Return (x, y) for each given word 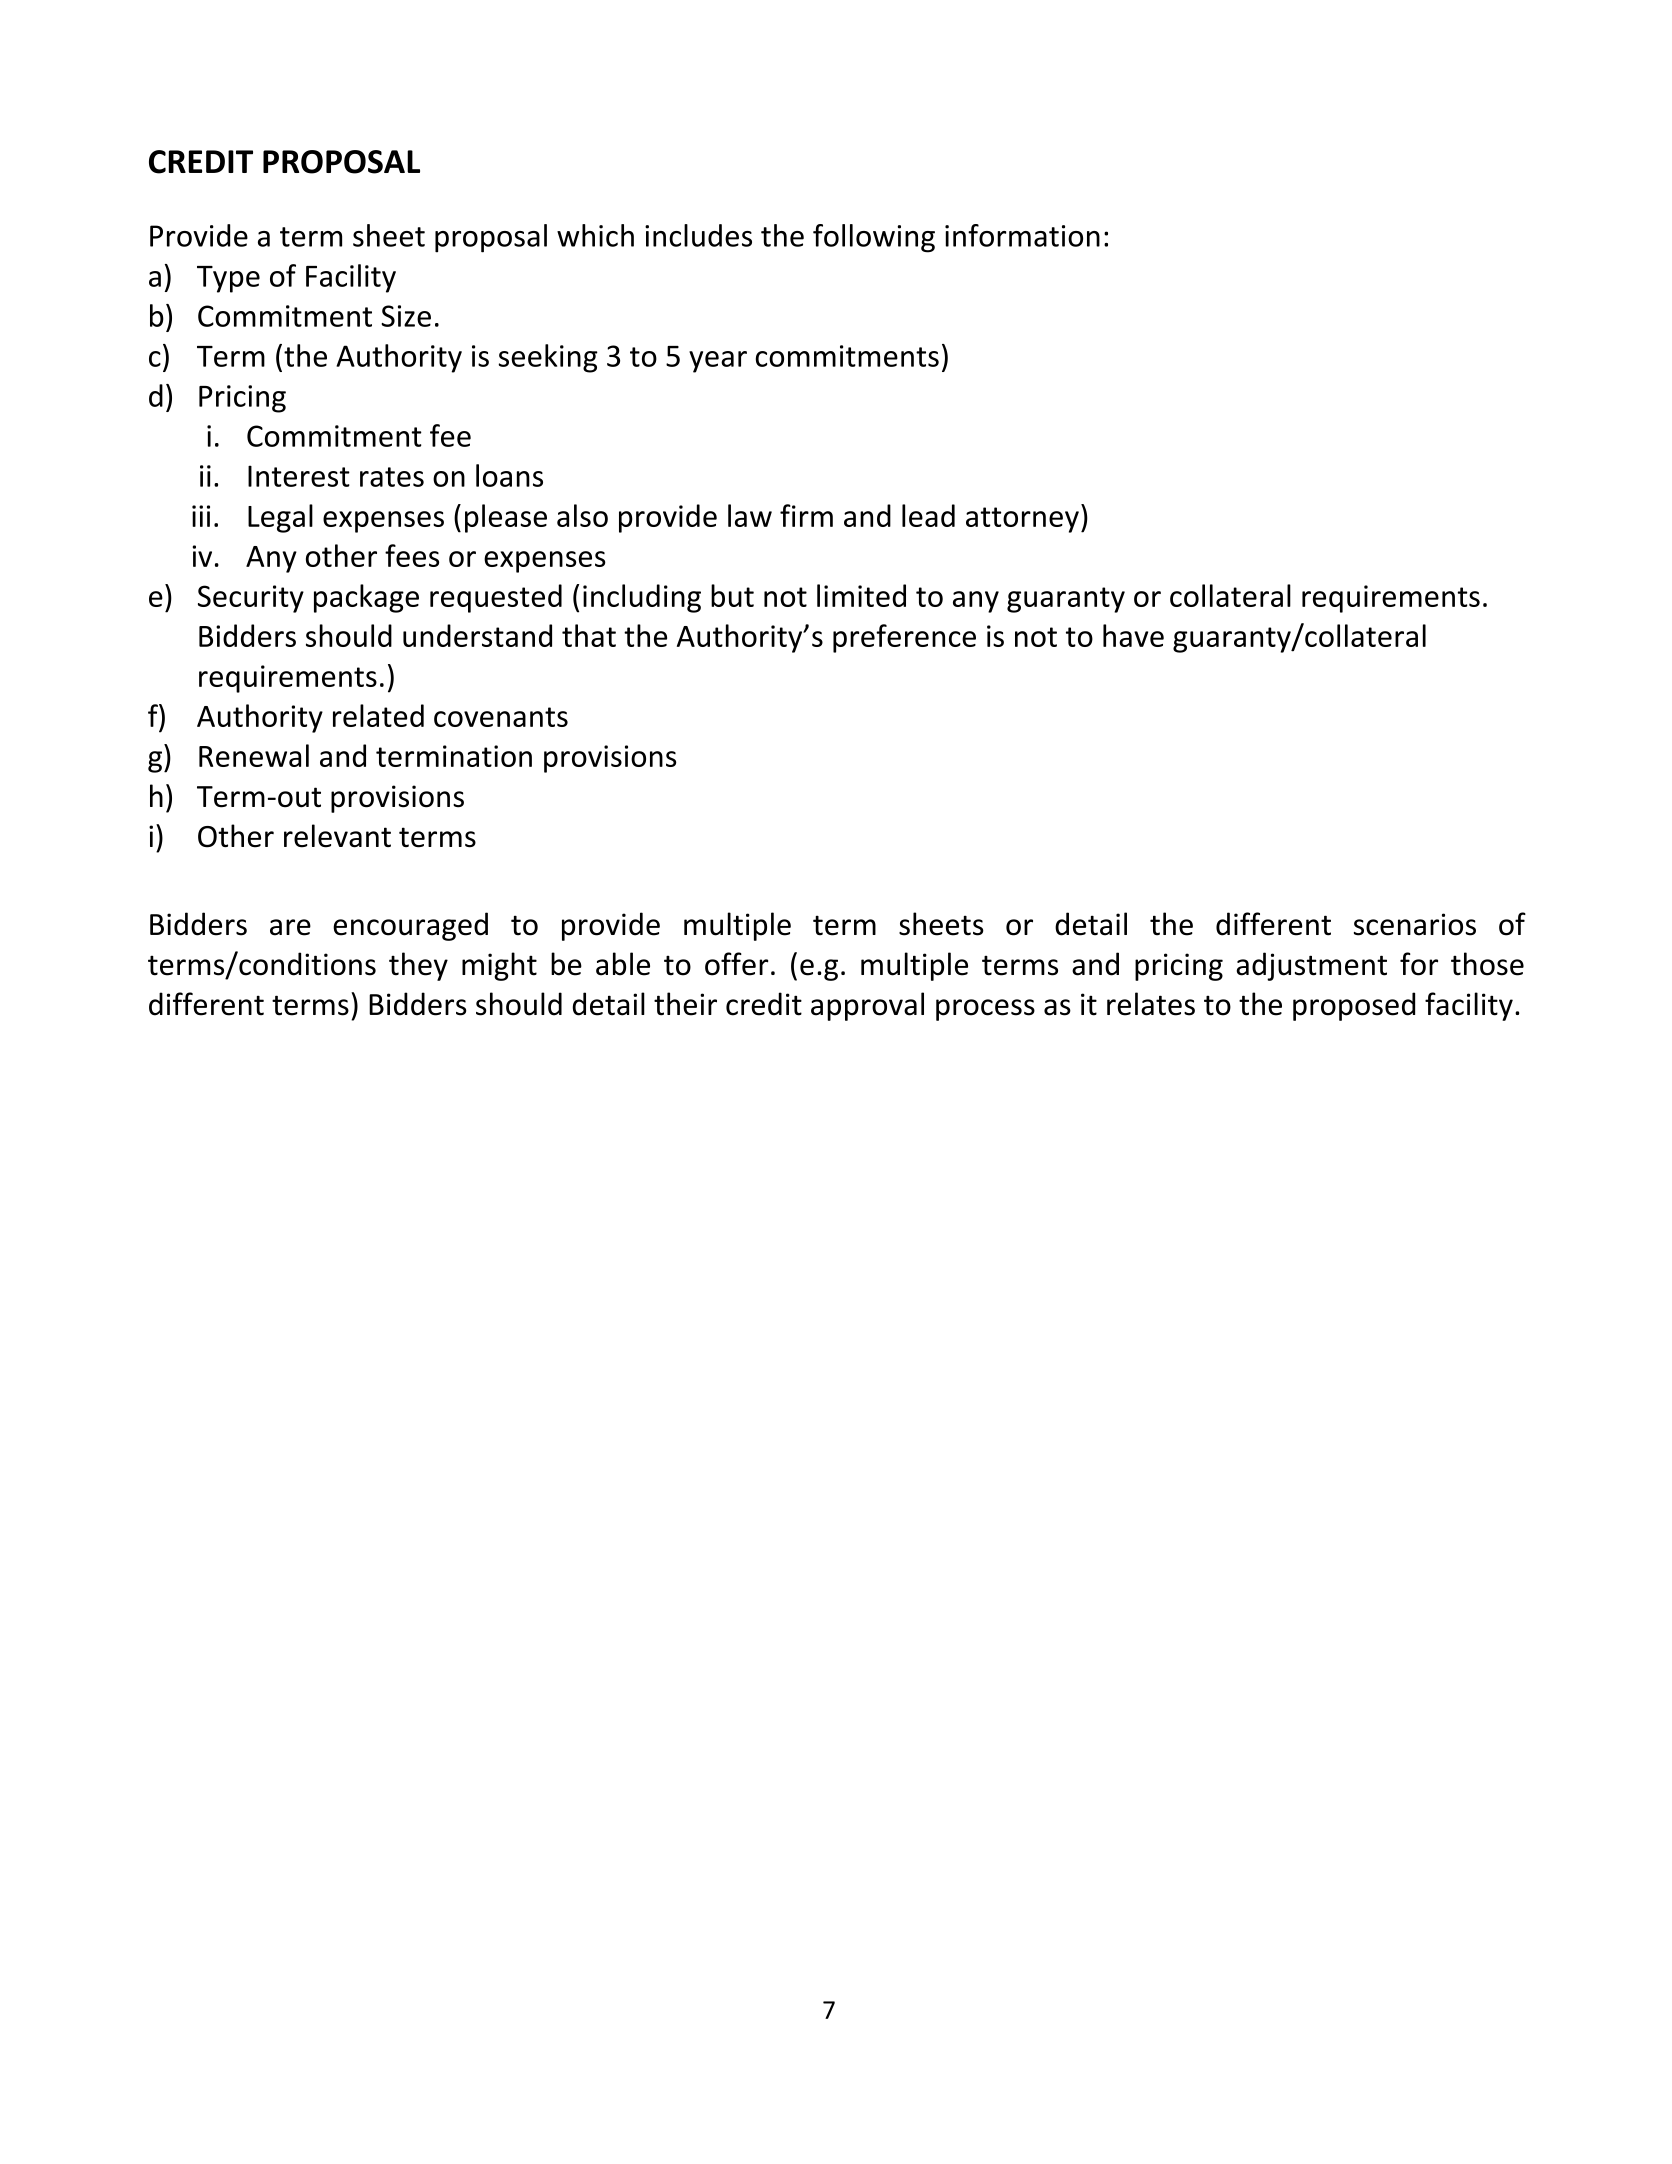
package (366, 598)
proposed (1354, 1006)
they (418, 966)
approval (867, 1006)
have (1133, 635)
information (1022, 235)
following (874, 238)
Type (228, 279)
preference (904, 638)
